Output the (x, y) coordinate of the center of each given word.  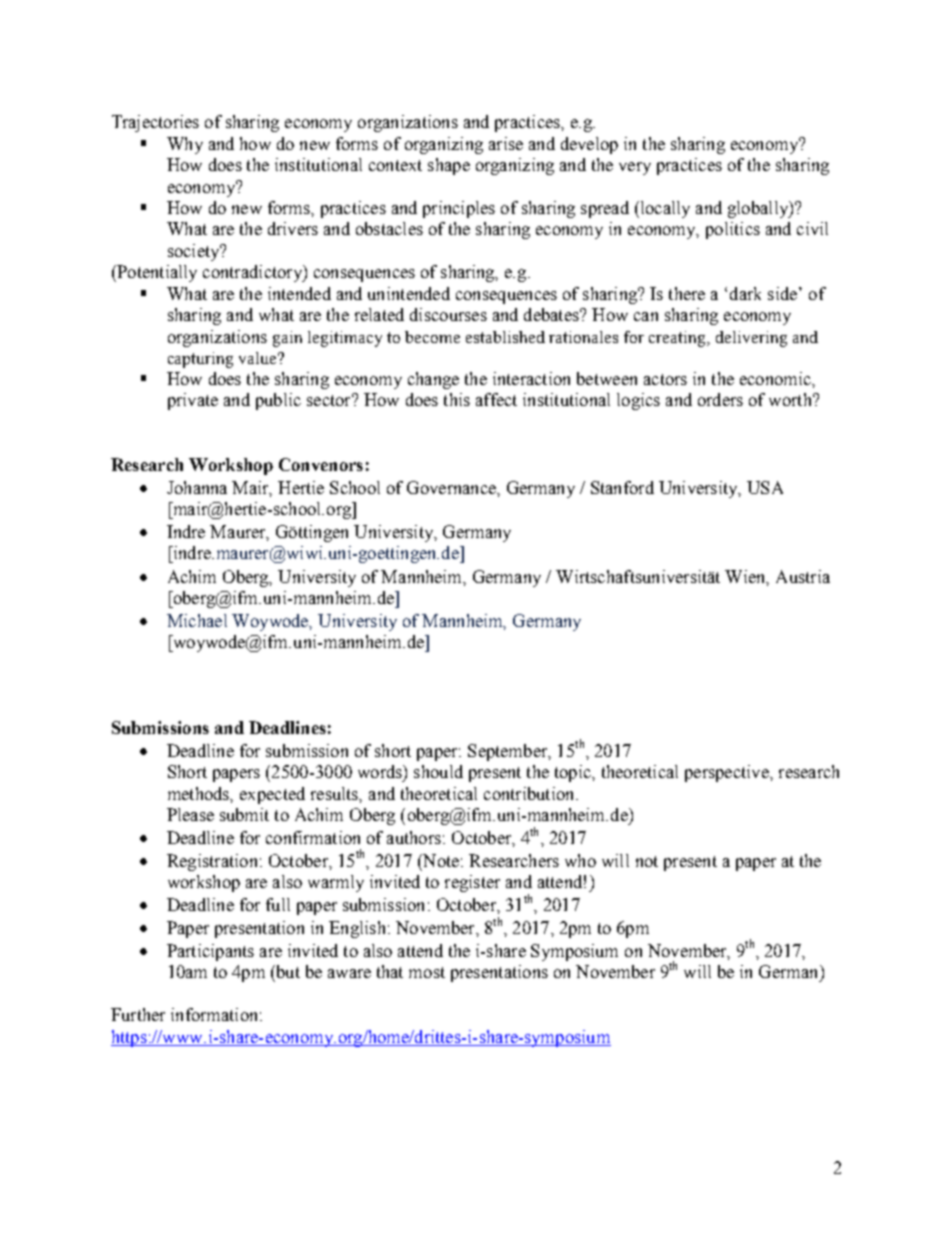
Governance (452, 487)
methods (200, 794)
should (438, 771)
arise (506, 143)
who (580, 860)
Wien (746, 577)
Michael (197, 620)
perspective (728, 773)
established (505, 337)
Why (185, 145)
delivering (751, 339)
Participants (210, 952)
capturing (200, 360)
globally (759, 209)
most (427, 972)
